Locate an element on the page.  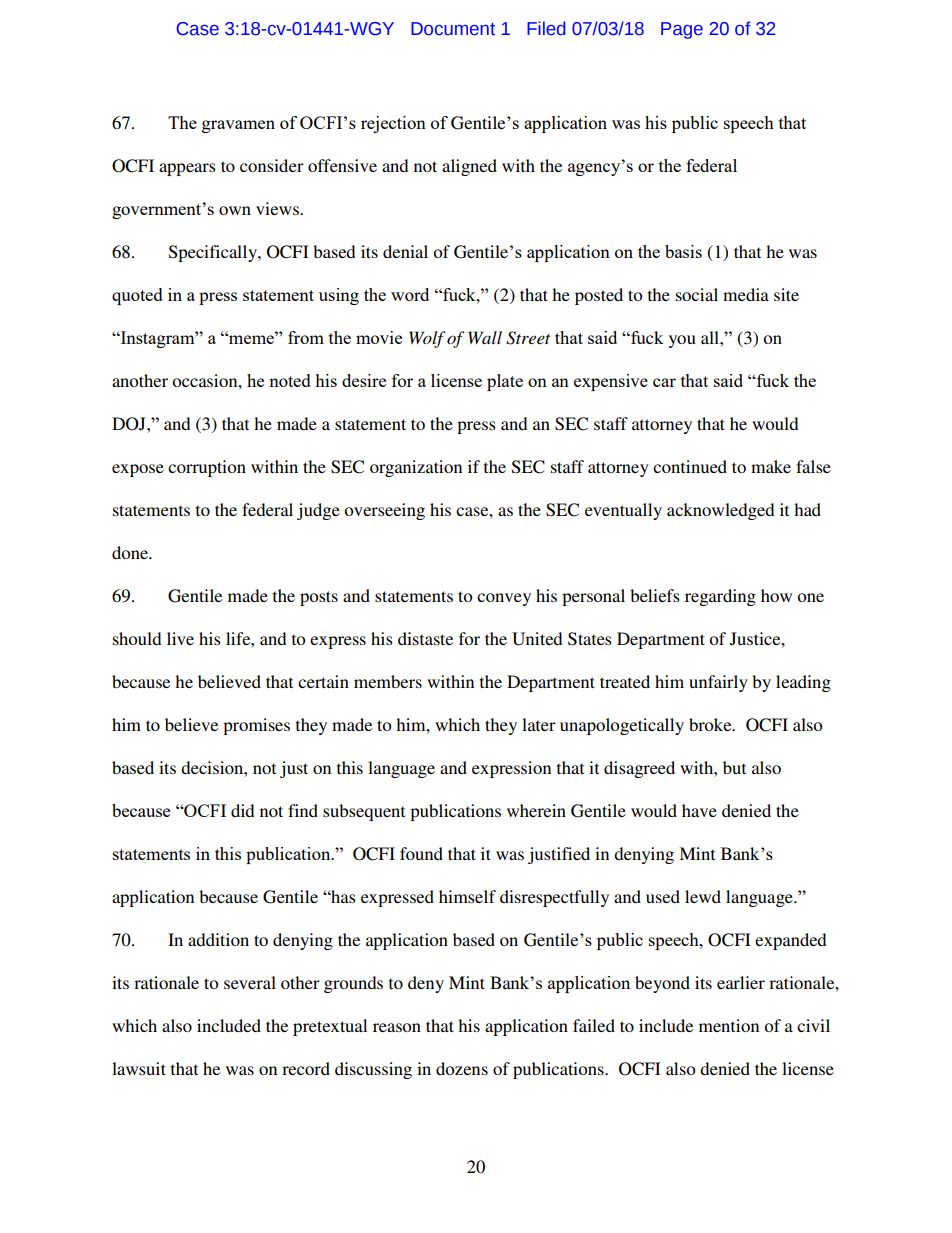
dozens is located at coordinates (462, 1068).
